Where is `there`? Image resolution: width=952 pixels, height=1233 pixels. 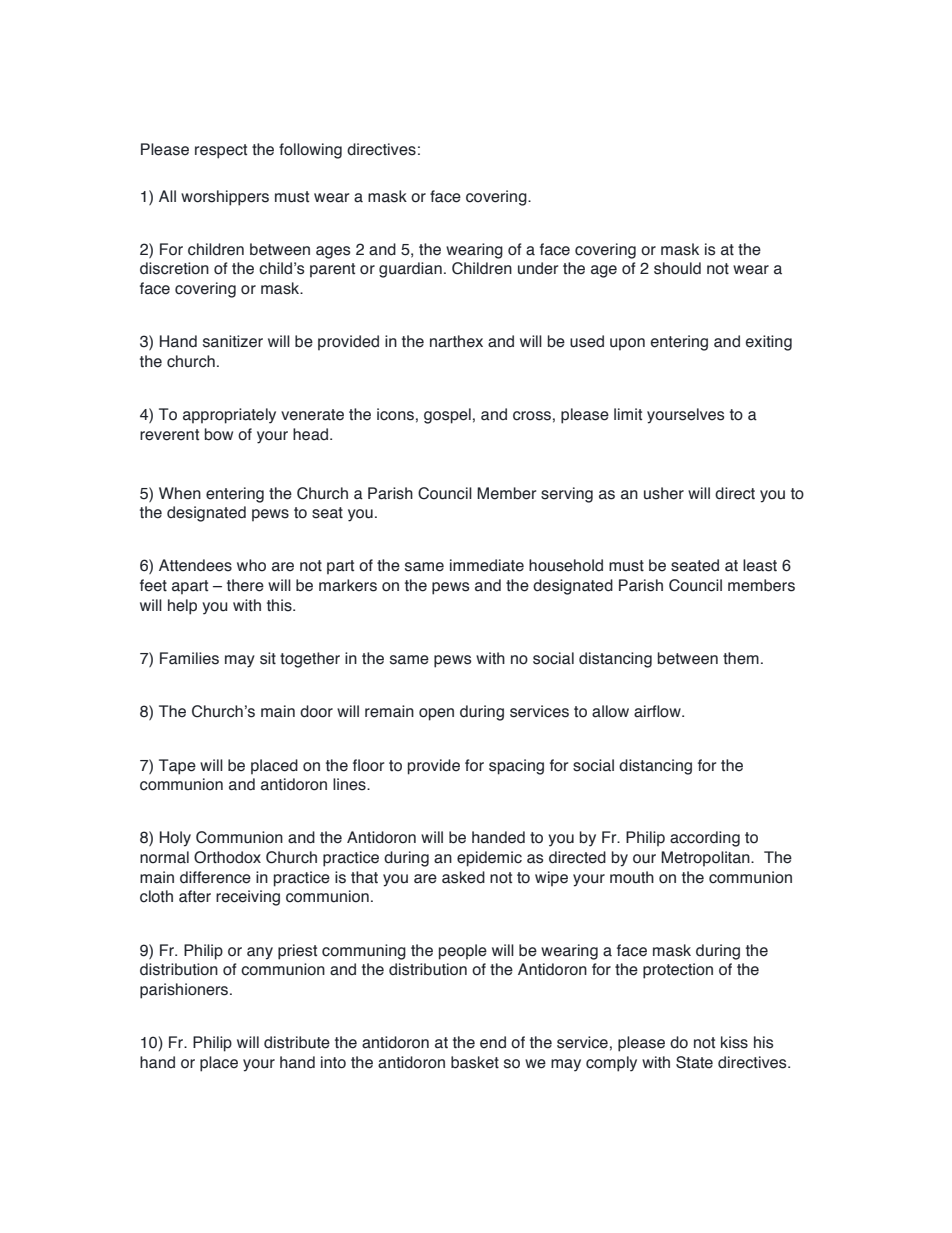
there is located at coordinates (245, 585).
